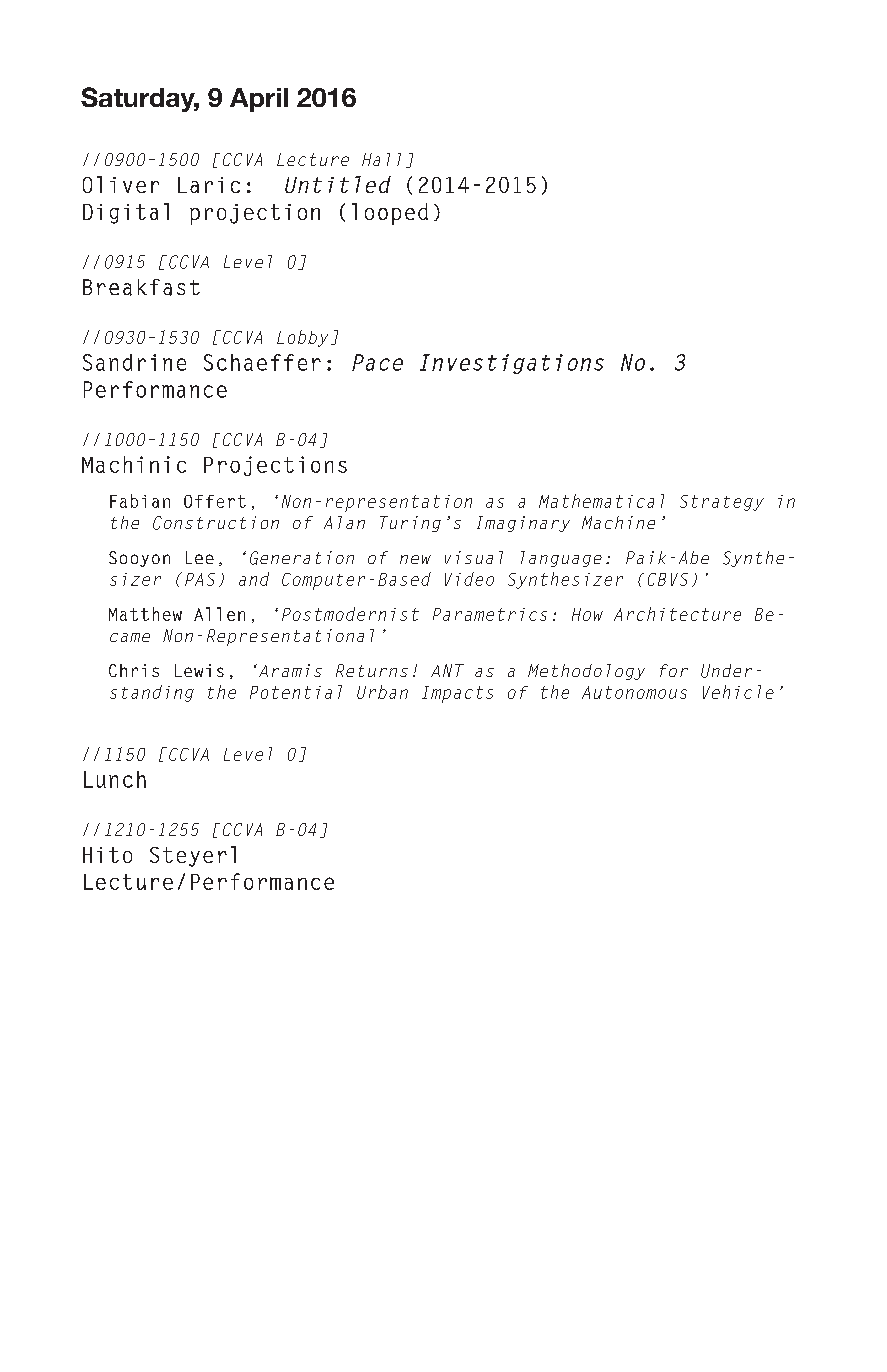  Describe the element at coordinates (134, 464) in the page. I see `Machinic` at that location.
